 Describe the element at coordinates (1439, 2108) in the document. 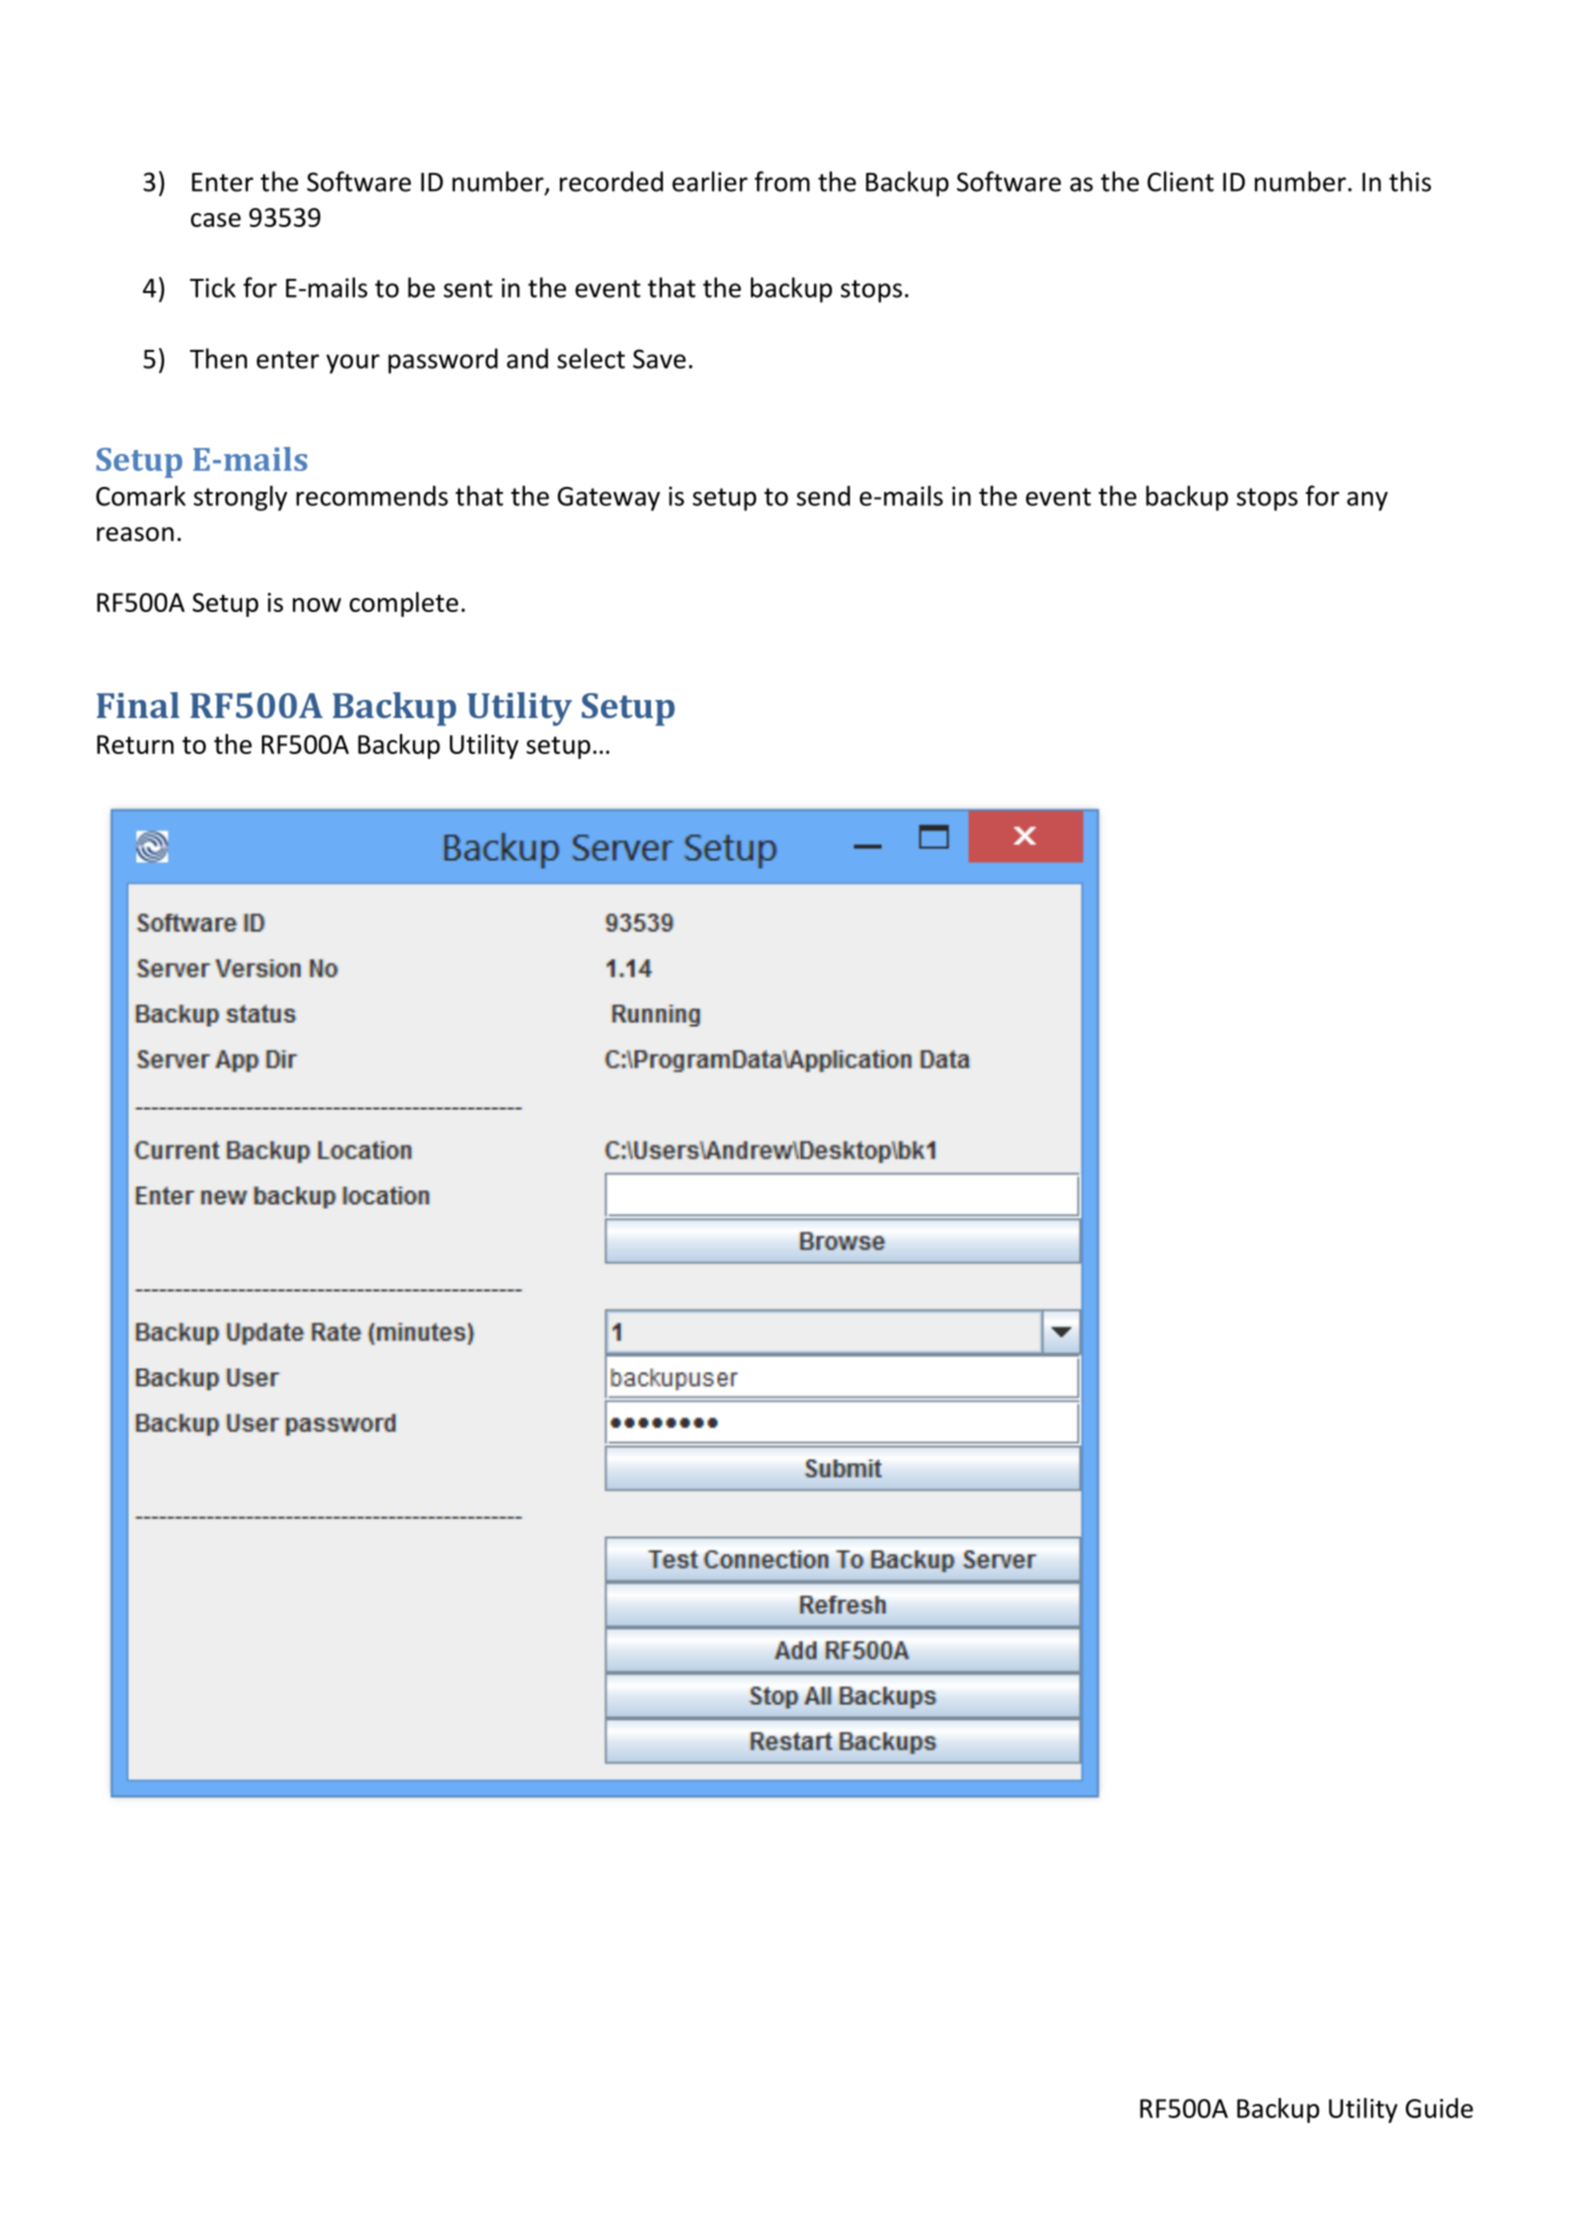

I see `Guide` at that location.
